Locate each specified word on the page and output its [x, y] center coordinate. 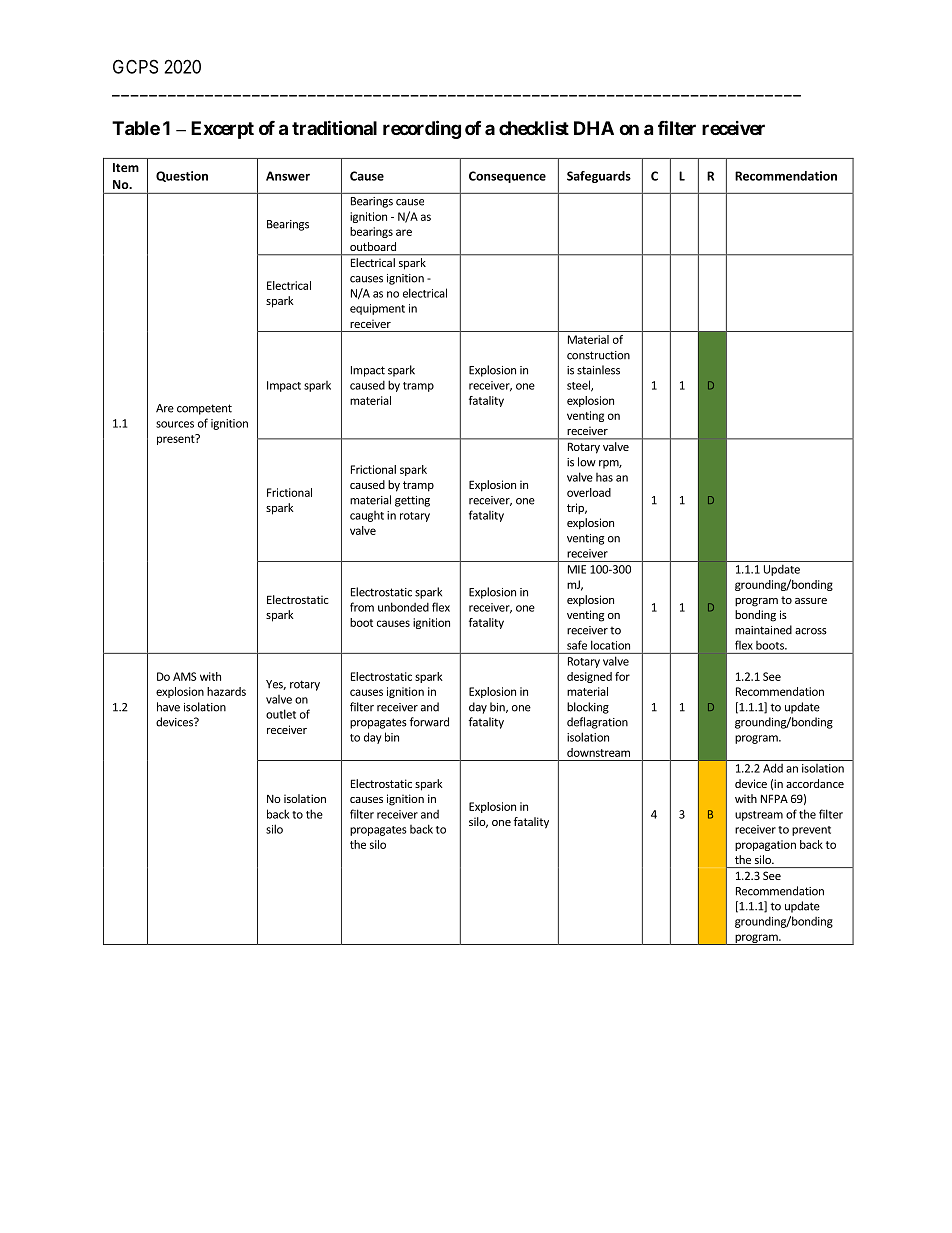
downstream [598, 752]
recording [422, 129]
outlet [281, 714]
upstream [759, 816]
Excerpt [222, 130]
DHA [594, 128]
